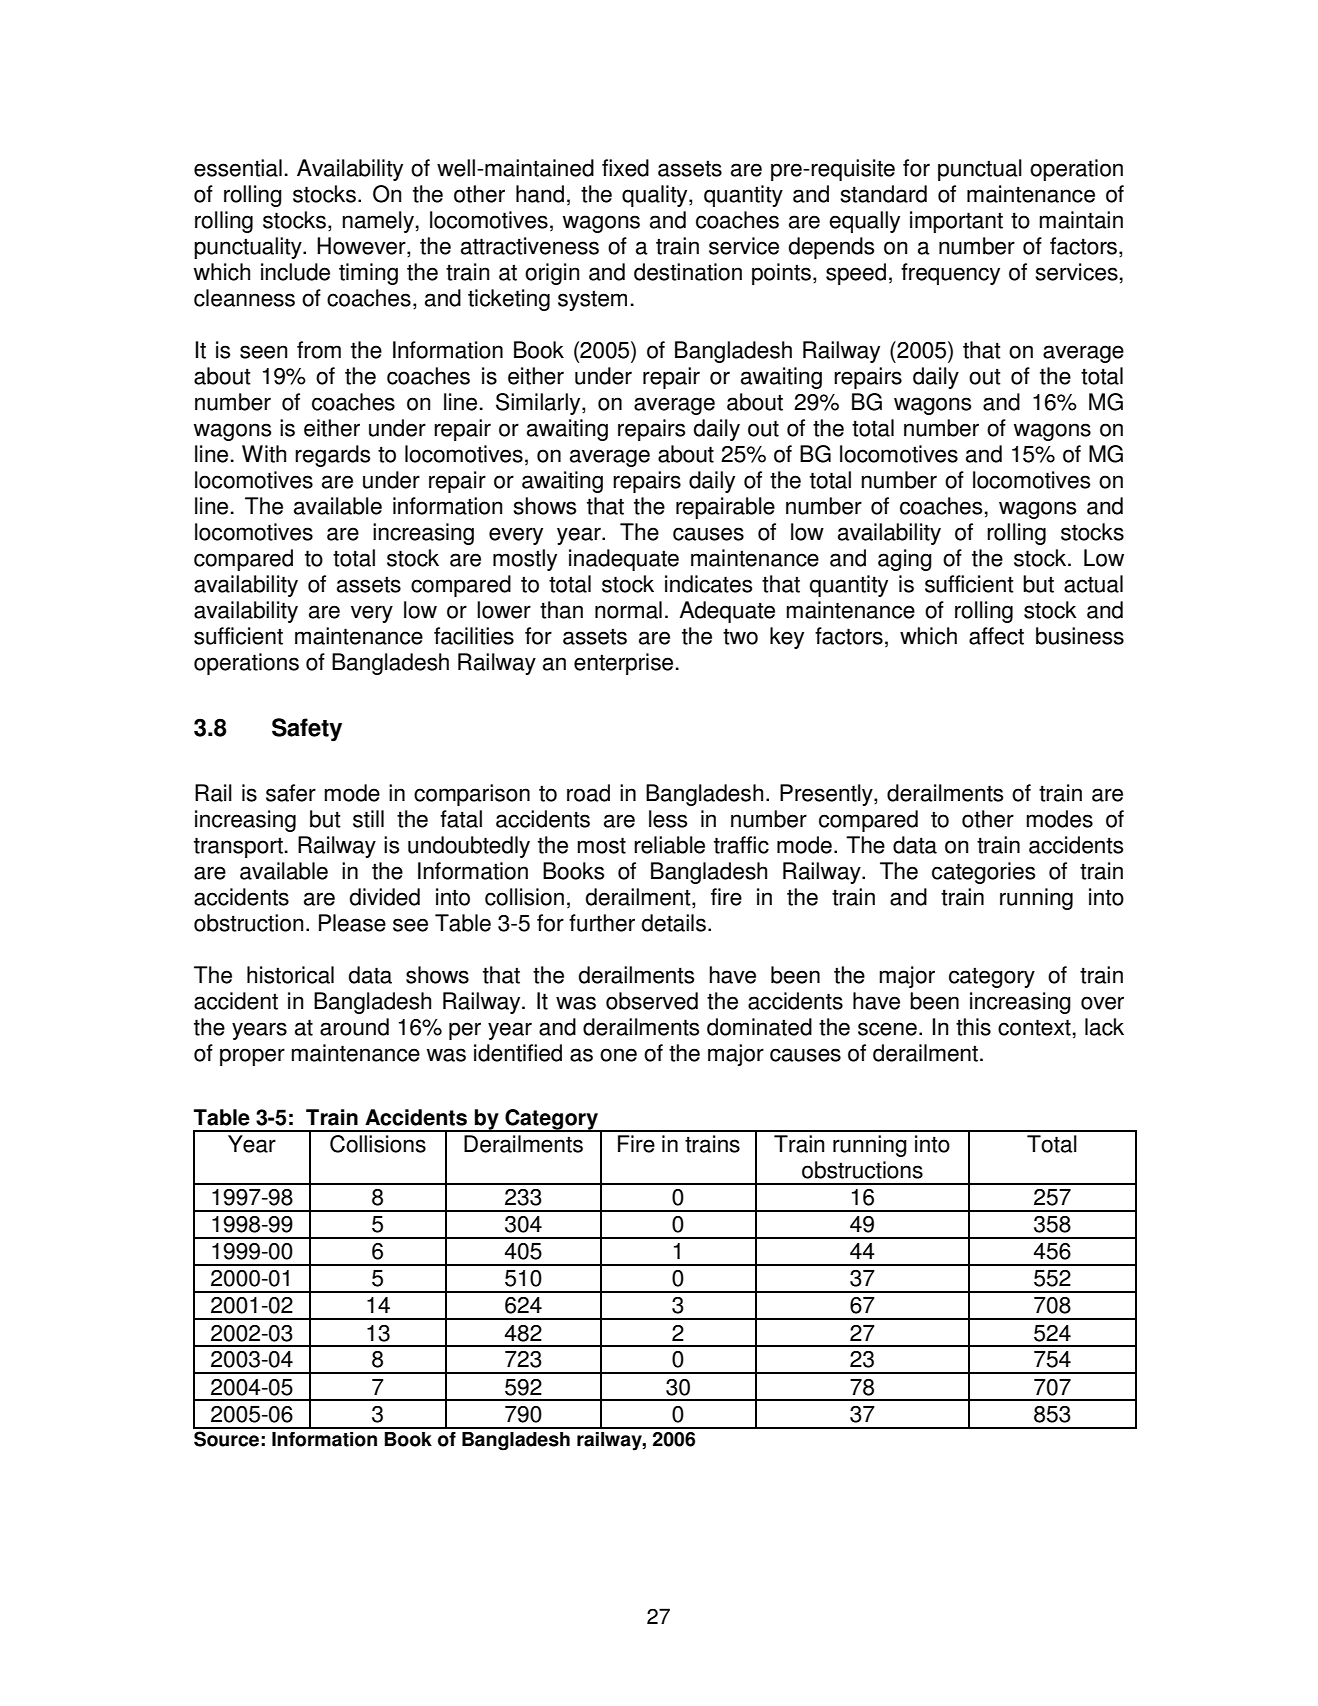  Describe the element at coordinates (956, 222) in the screenshot. I see `important` at that location.
